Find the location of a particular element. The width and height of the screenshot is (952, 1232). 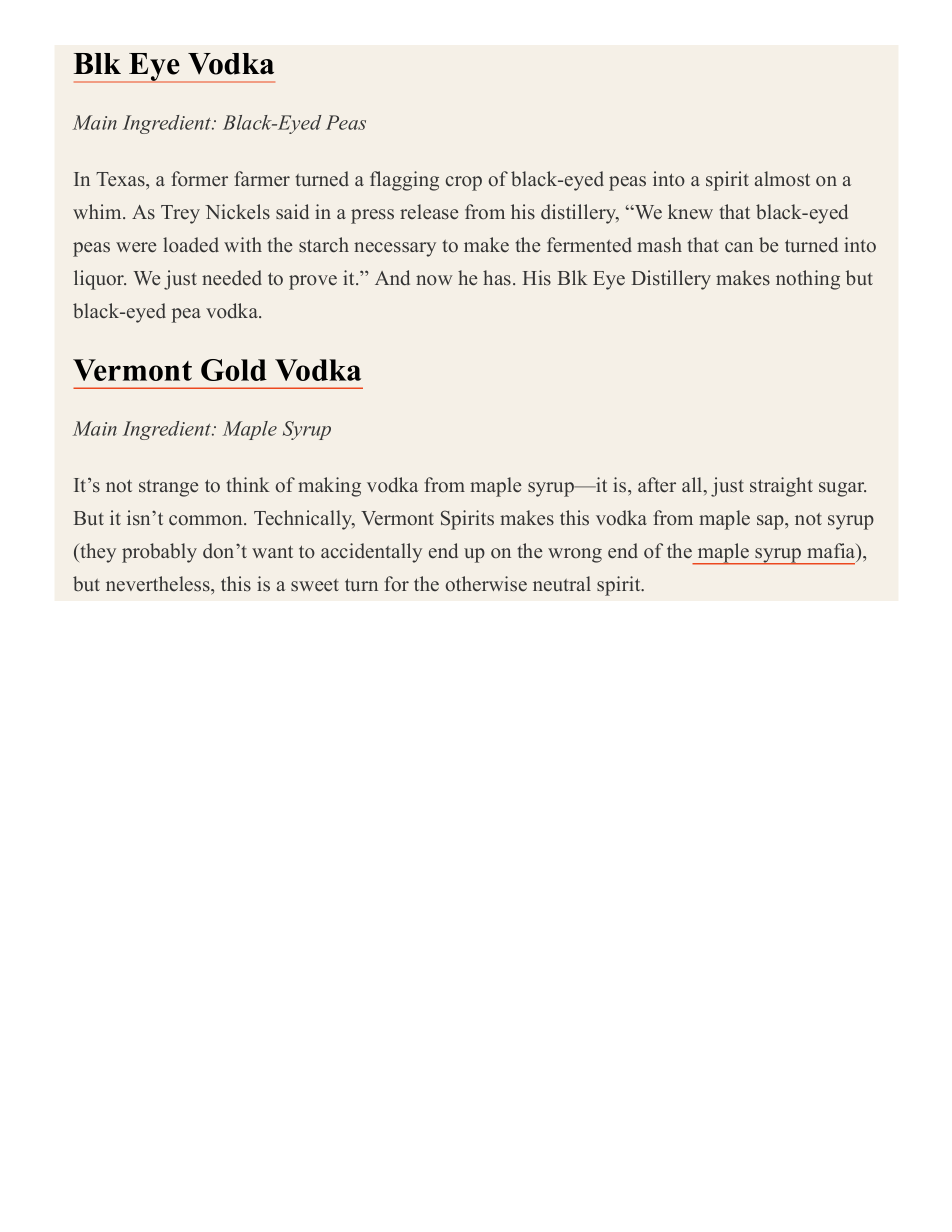

former is located at coordinates (199, 179).
